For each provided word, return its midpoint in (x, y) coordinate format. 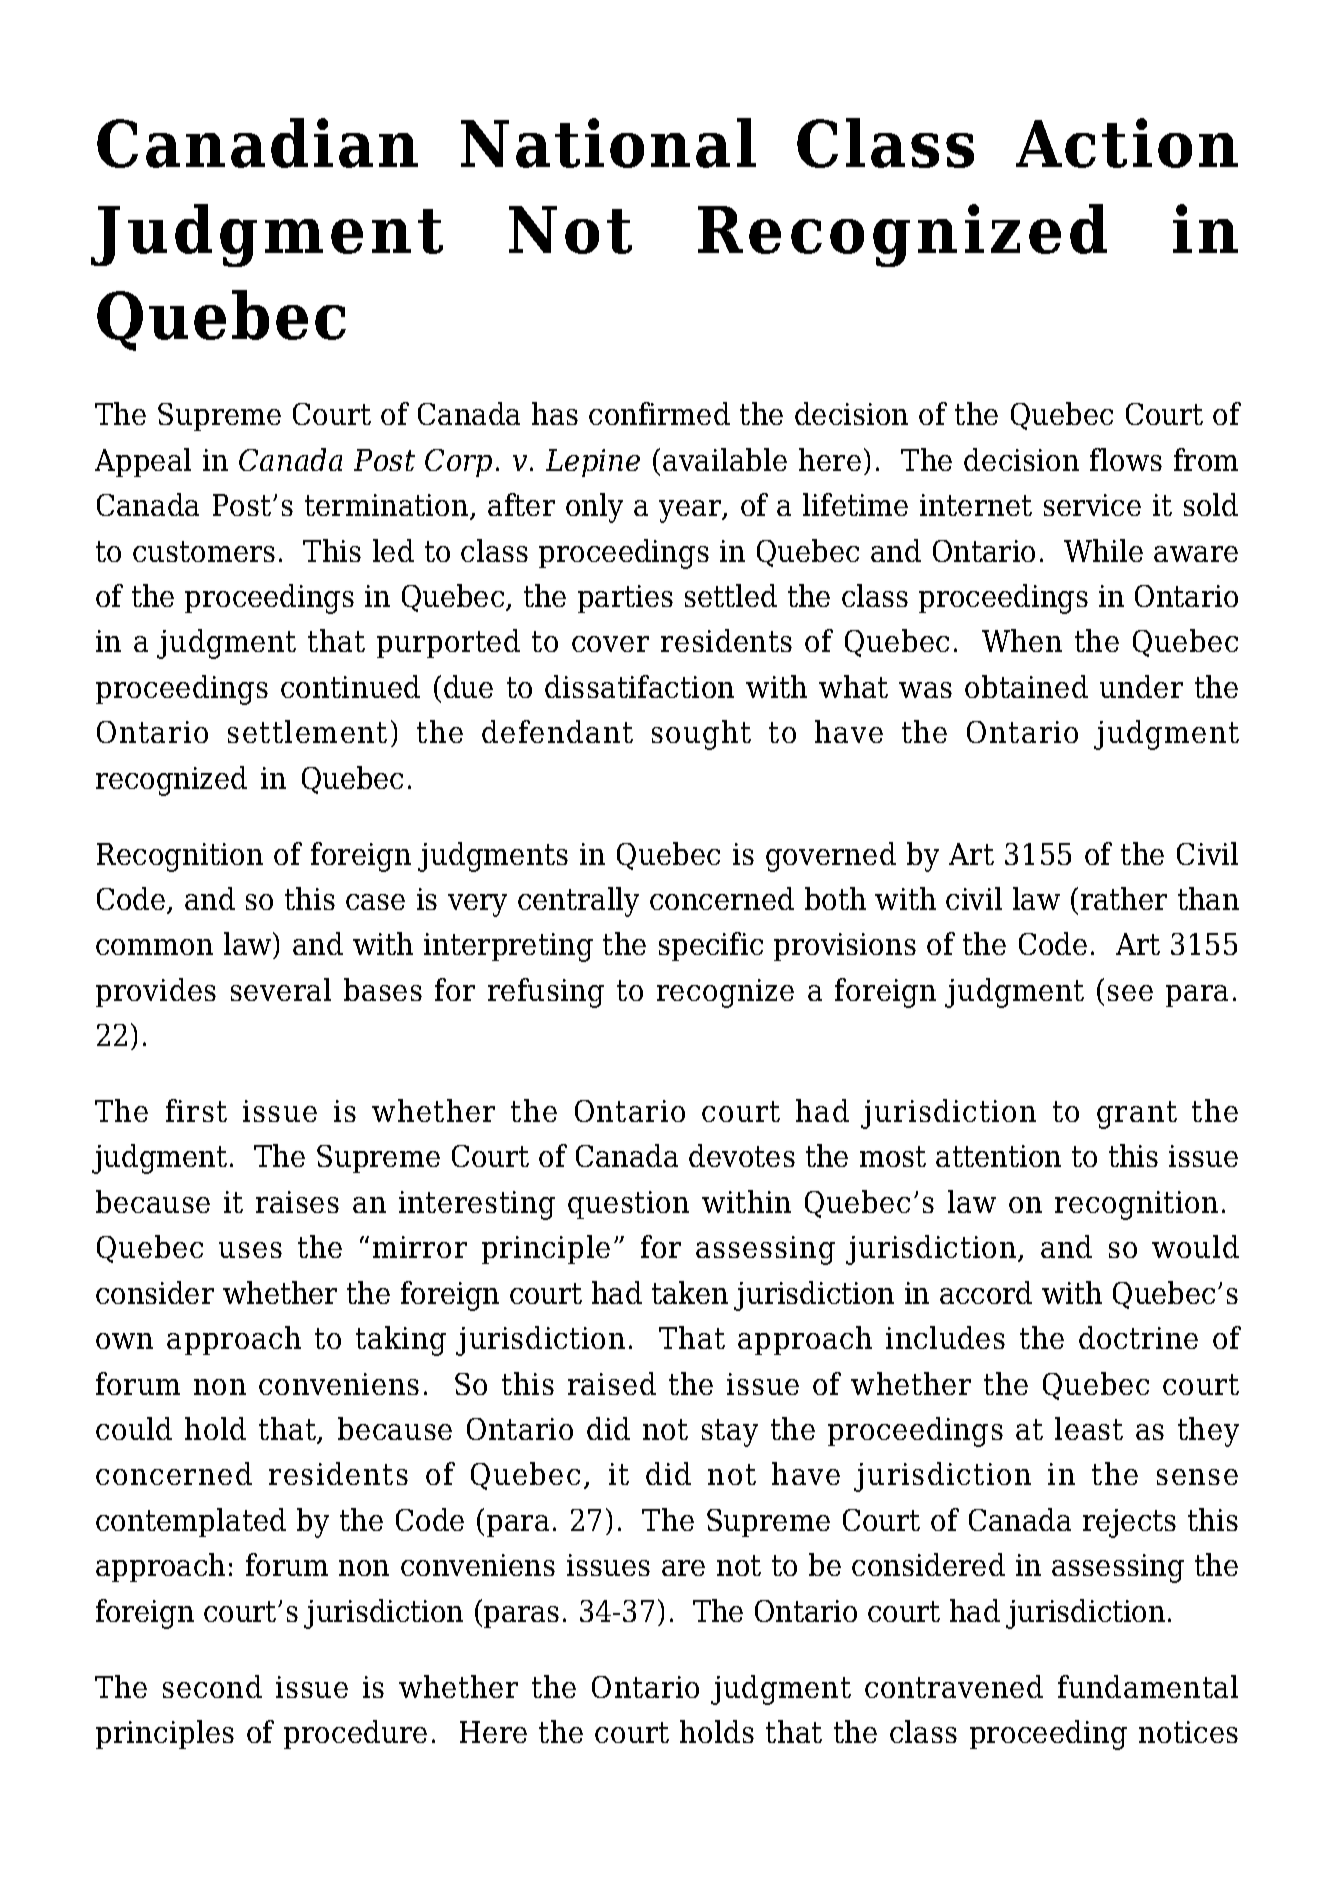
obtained (1026, 686)
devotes (742, 1155)
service (1092, 505)
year (691, 511)
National (608, 143)
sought (701, 735)
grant (1137, 1115)
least (1089, 1428)
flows (1126, 459)
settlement (307, 731)
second (212, 1686)
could (134, 1428)
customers (204, 551)
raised (612, 1383)
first (196, 1110)
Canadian (257, 143)
